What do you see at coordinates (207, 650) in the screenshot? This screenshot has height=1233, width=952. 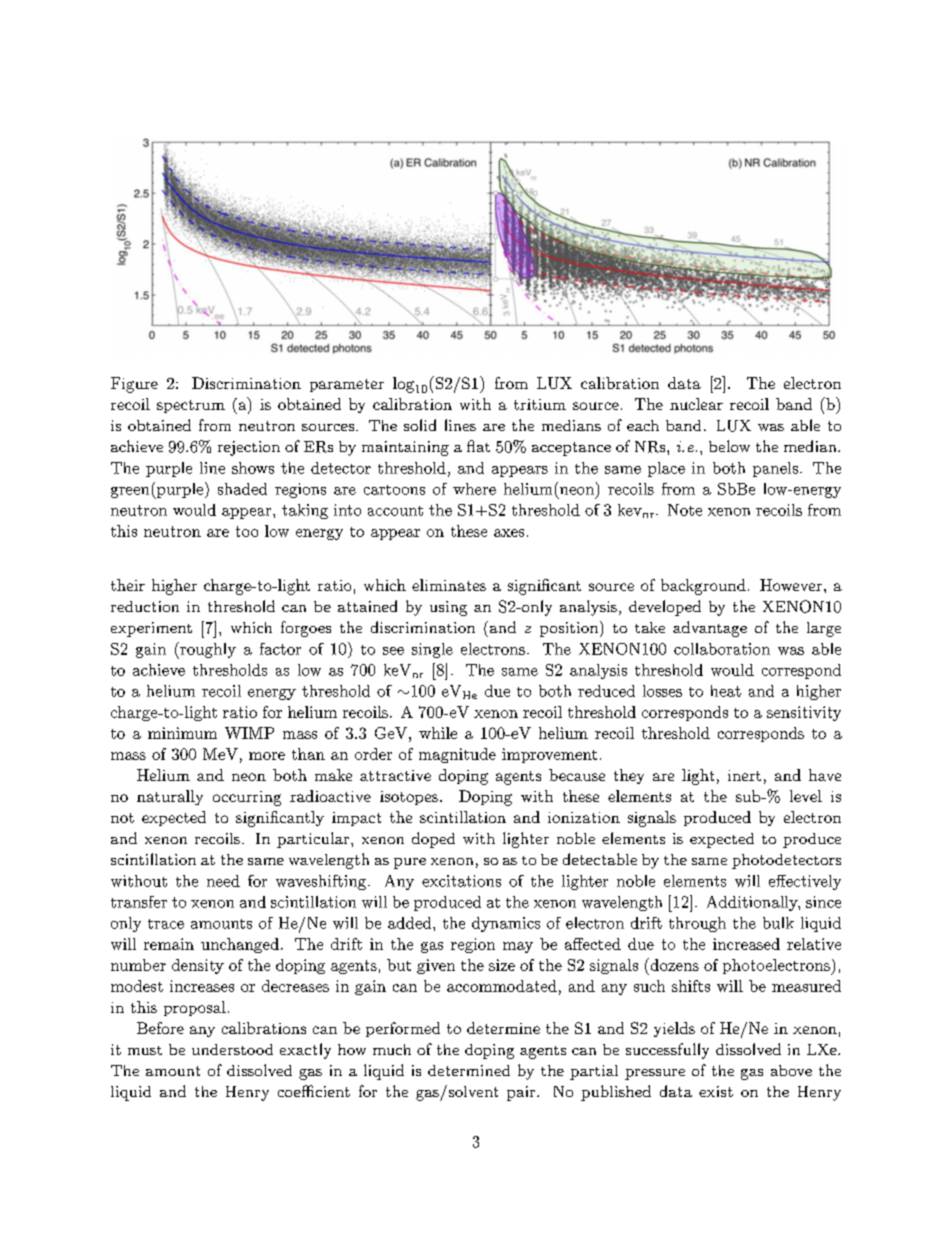 I see `roughly` at bounding box center [207, 650].
